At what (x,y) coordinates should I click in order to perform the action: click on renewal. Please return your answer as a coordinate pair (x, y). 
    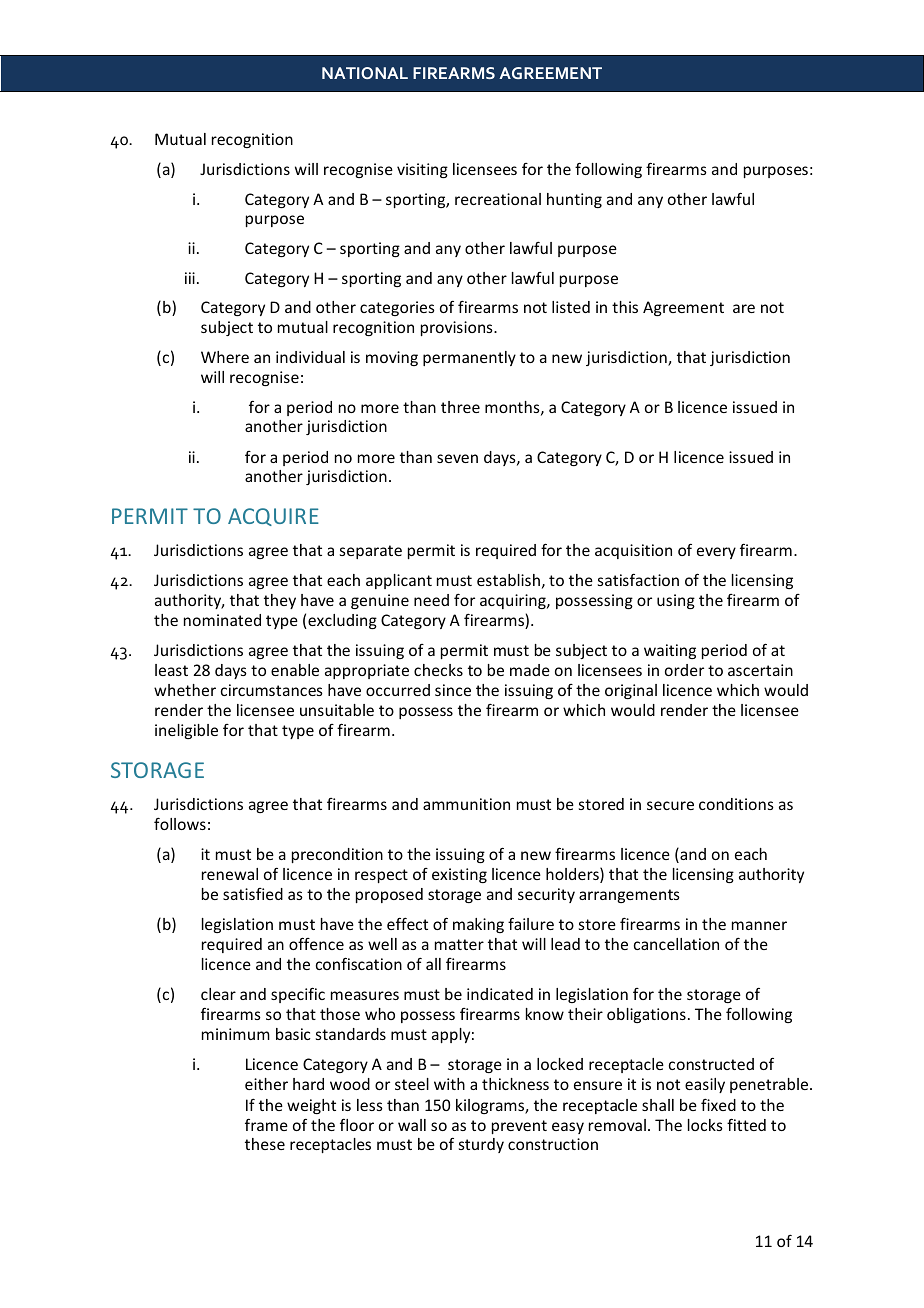
    Looking at the image, I should click on (230, 874).
